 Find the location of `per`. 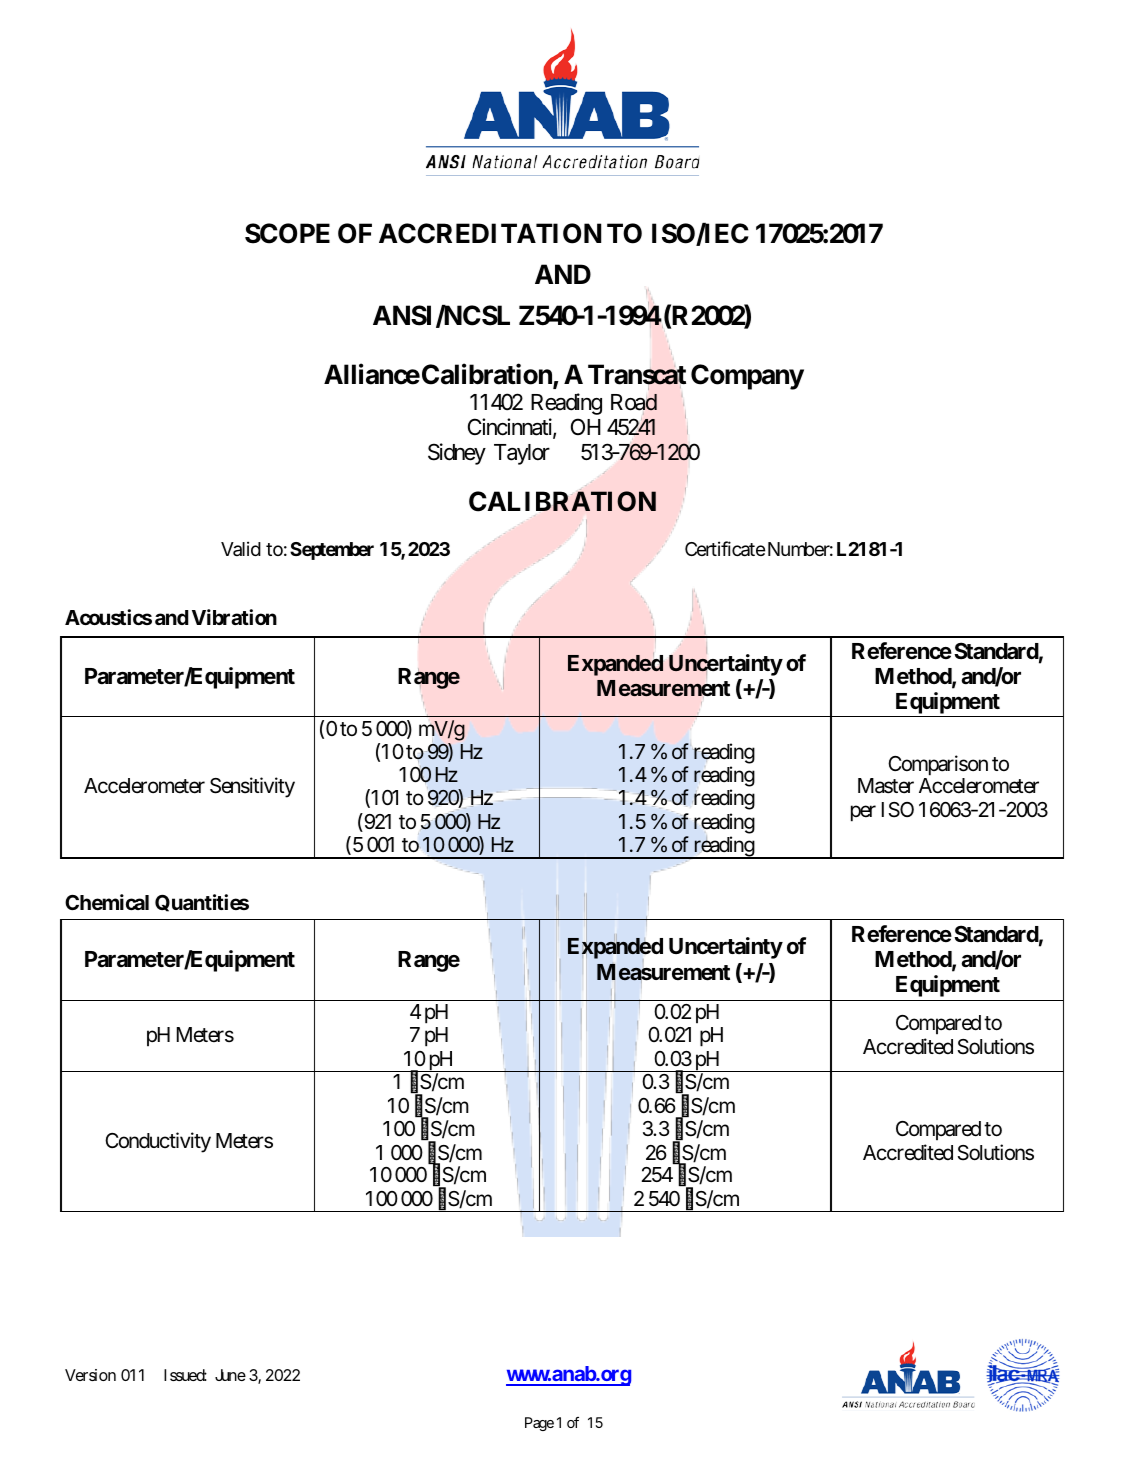

per is located at coordinates (863, 813).
